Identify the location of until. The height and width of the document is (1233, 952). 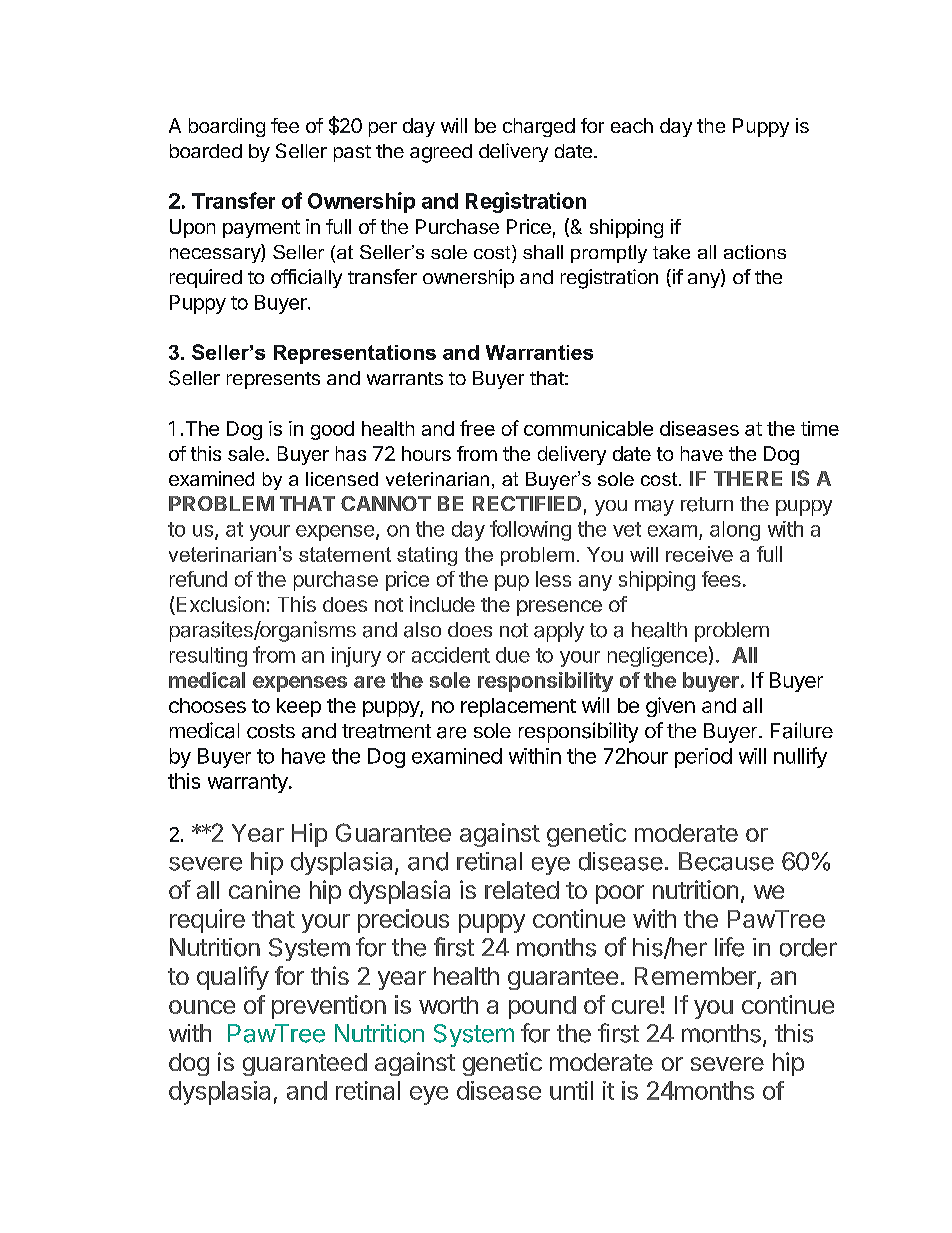
(571, 1090).
